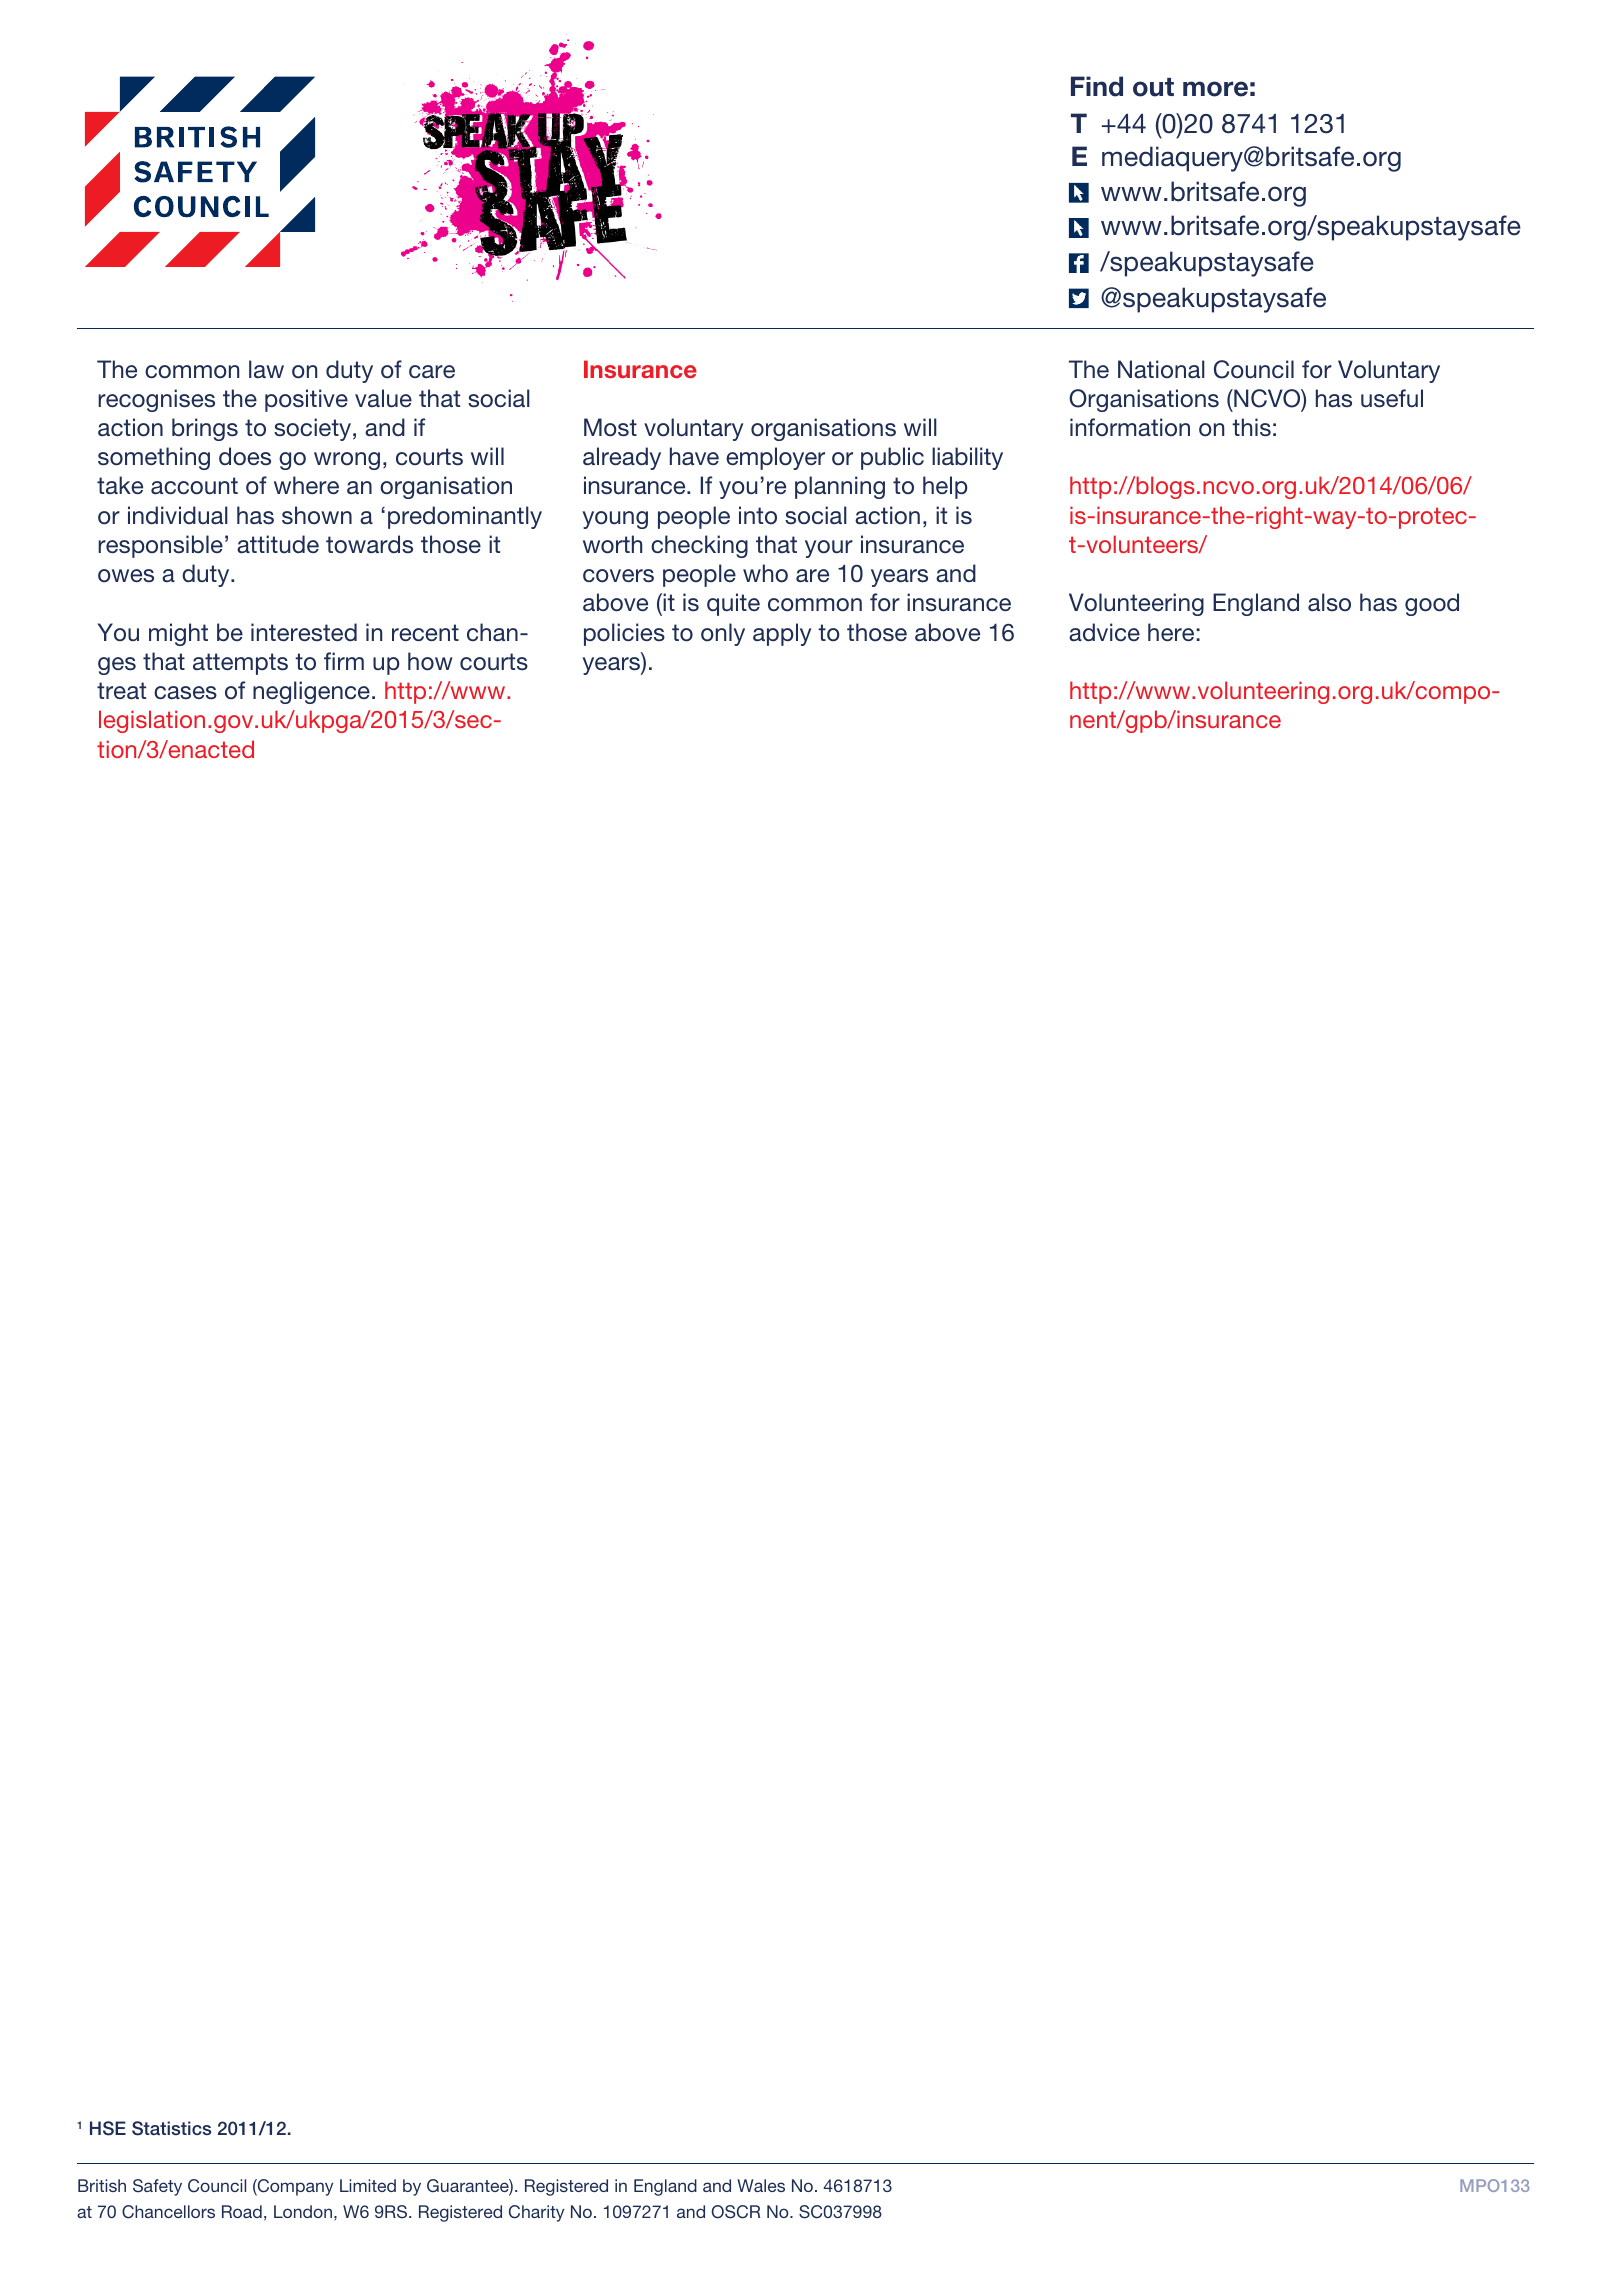  What do you see at coordinates (266, 369) in the screenshot?
I see `law` at bounding box center [266, 369].
